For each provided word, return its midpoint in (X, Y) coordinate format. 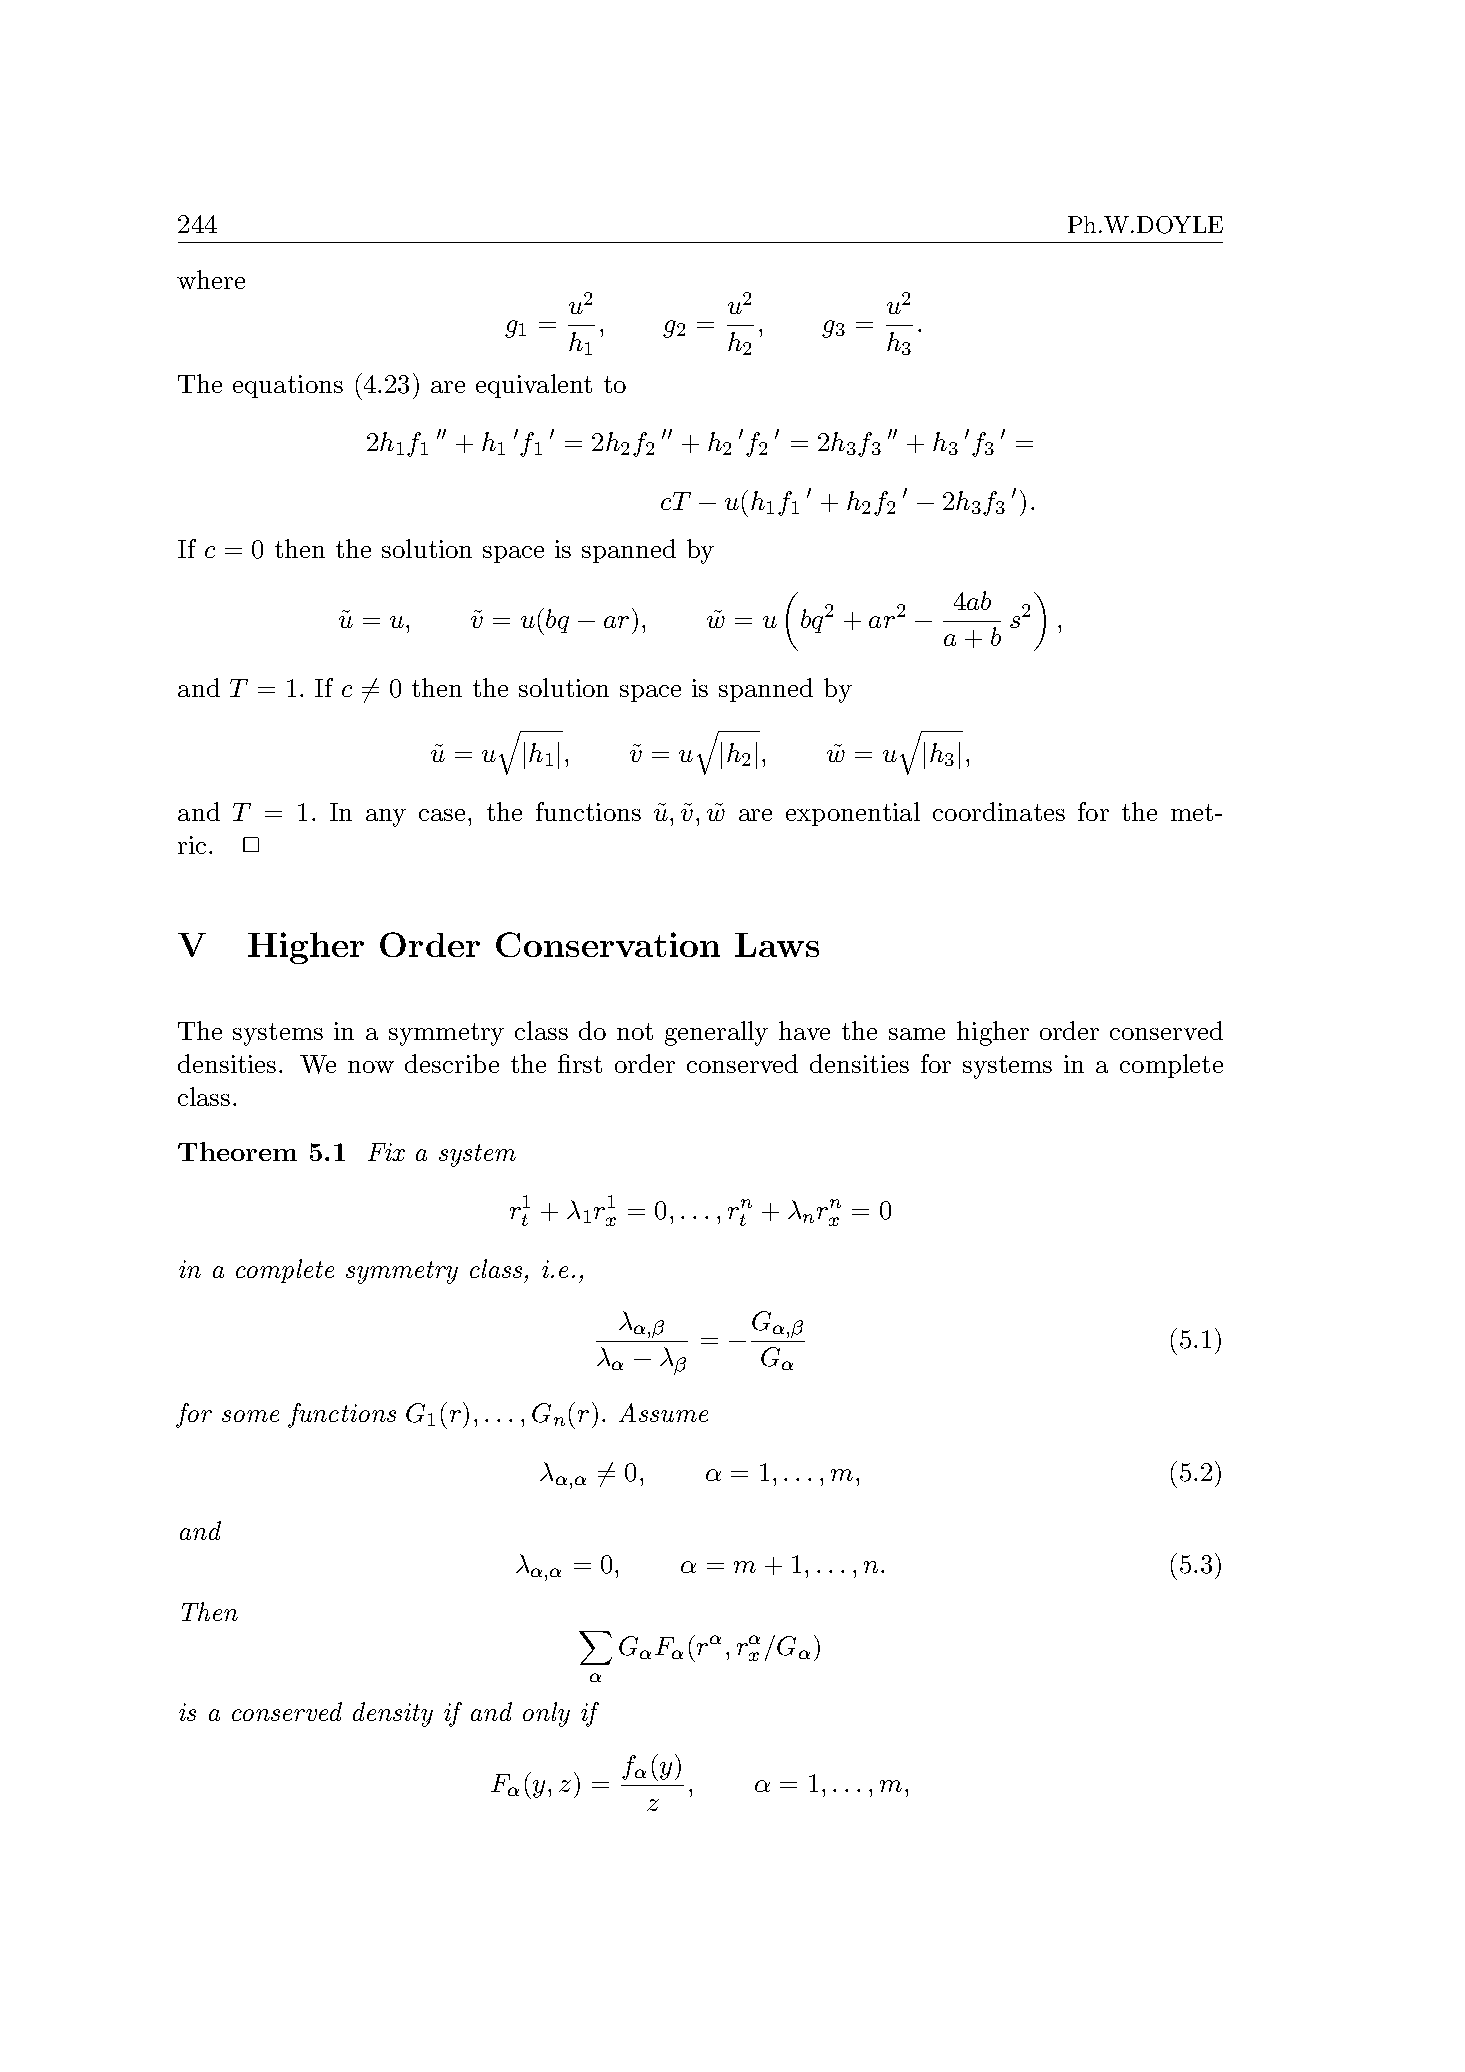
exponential (853, 814)
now (371, 1067)
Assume (663, 1412)
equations (288, 386)
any (386, 818)
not (635, 1031)
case (442, 815)
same (917, 1034)
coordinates (999, 811)
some (250, 1416)
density (393, 1714)
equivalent (534, 386)
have (804, 1030)
